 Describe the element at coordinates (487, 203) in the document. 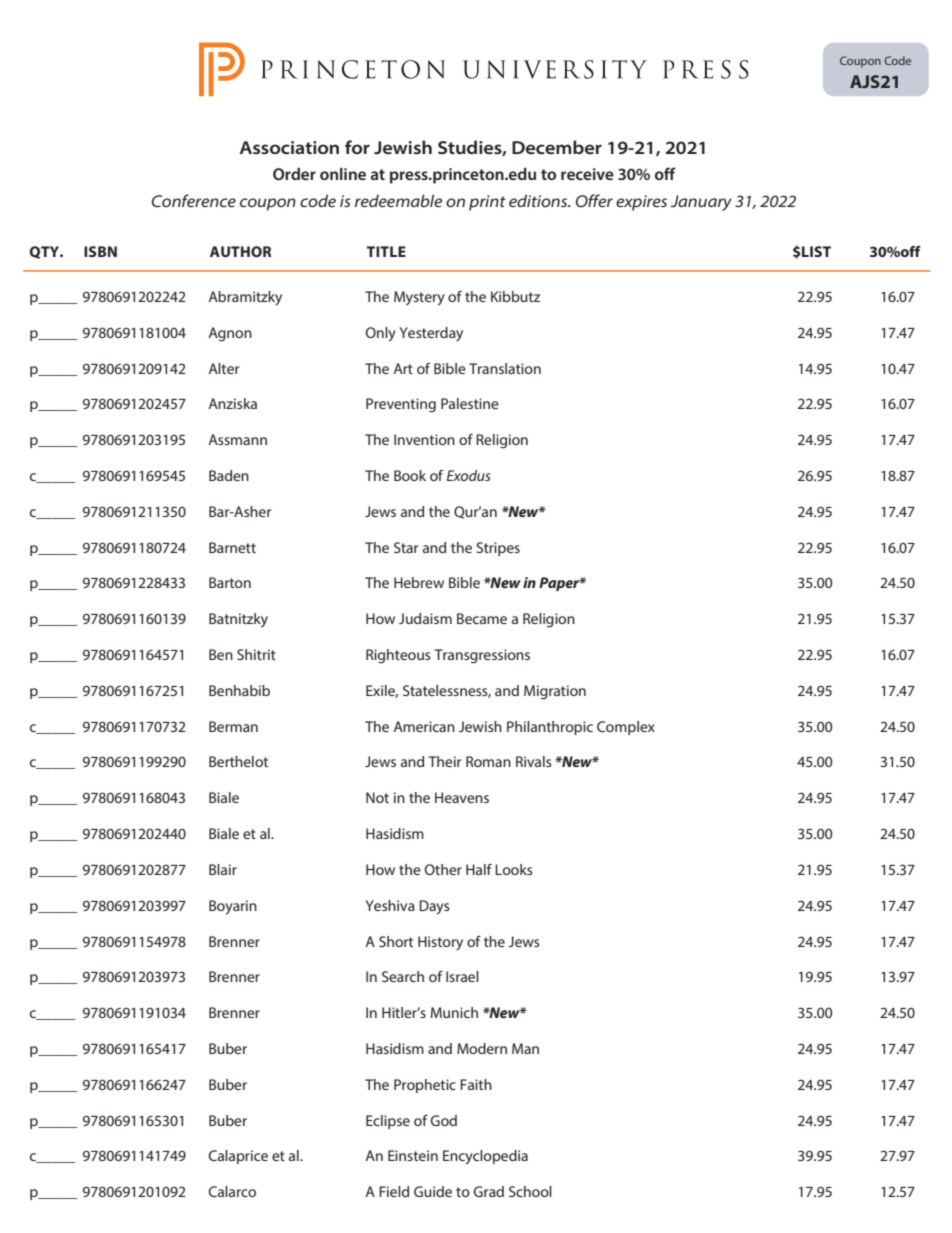

I see `print` at that location.
